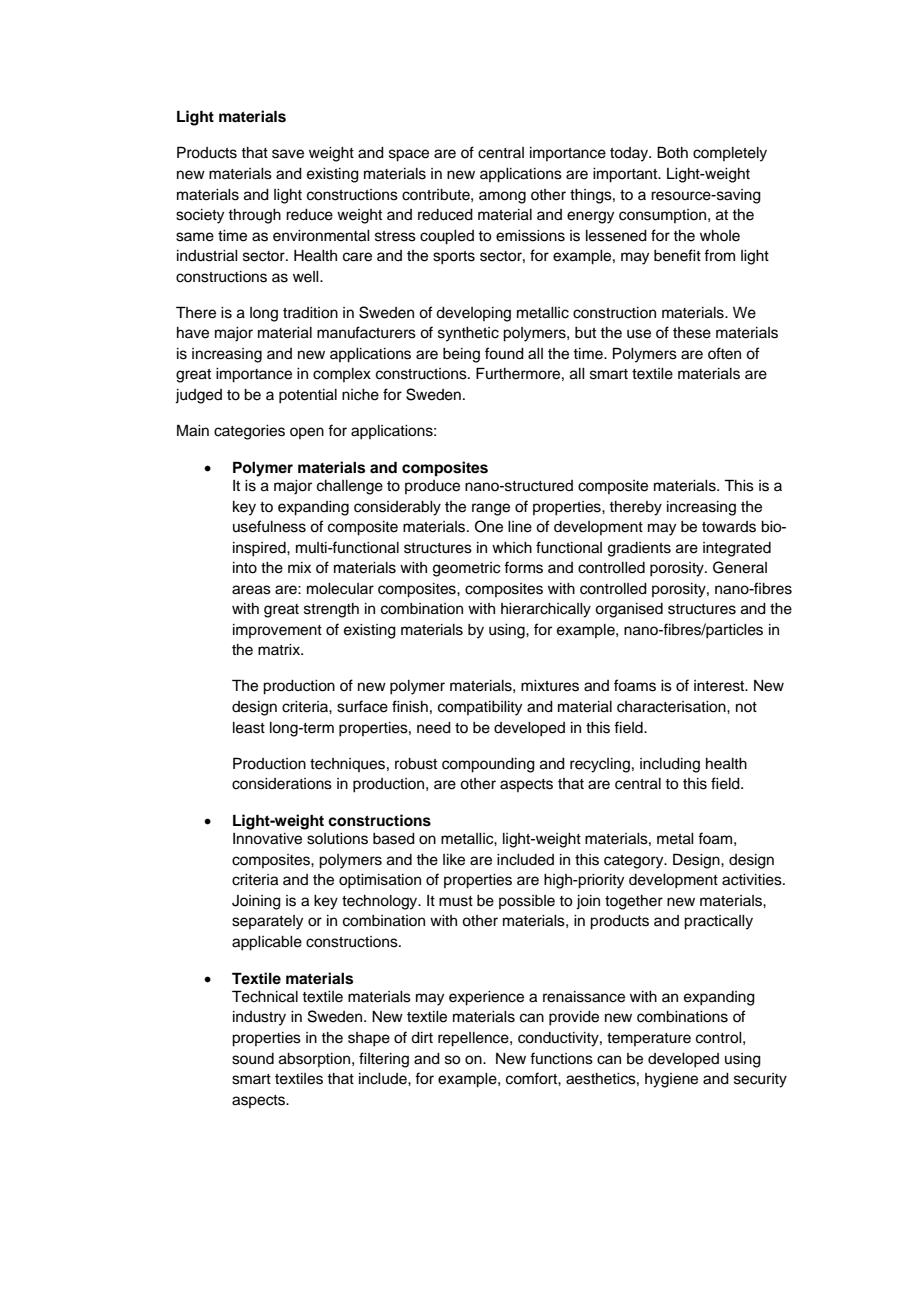 The width and height of the screenshot is (924, 1308). Describe the element at coordinates (253, 1059) in the screenshot. I see `sound` at that location.
